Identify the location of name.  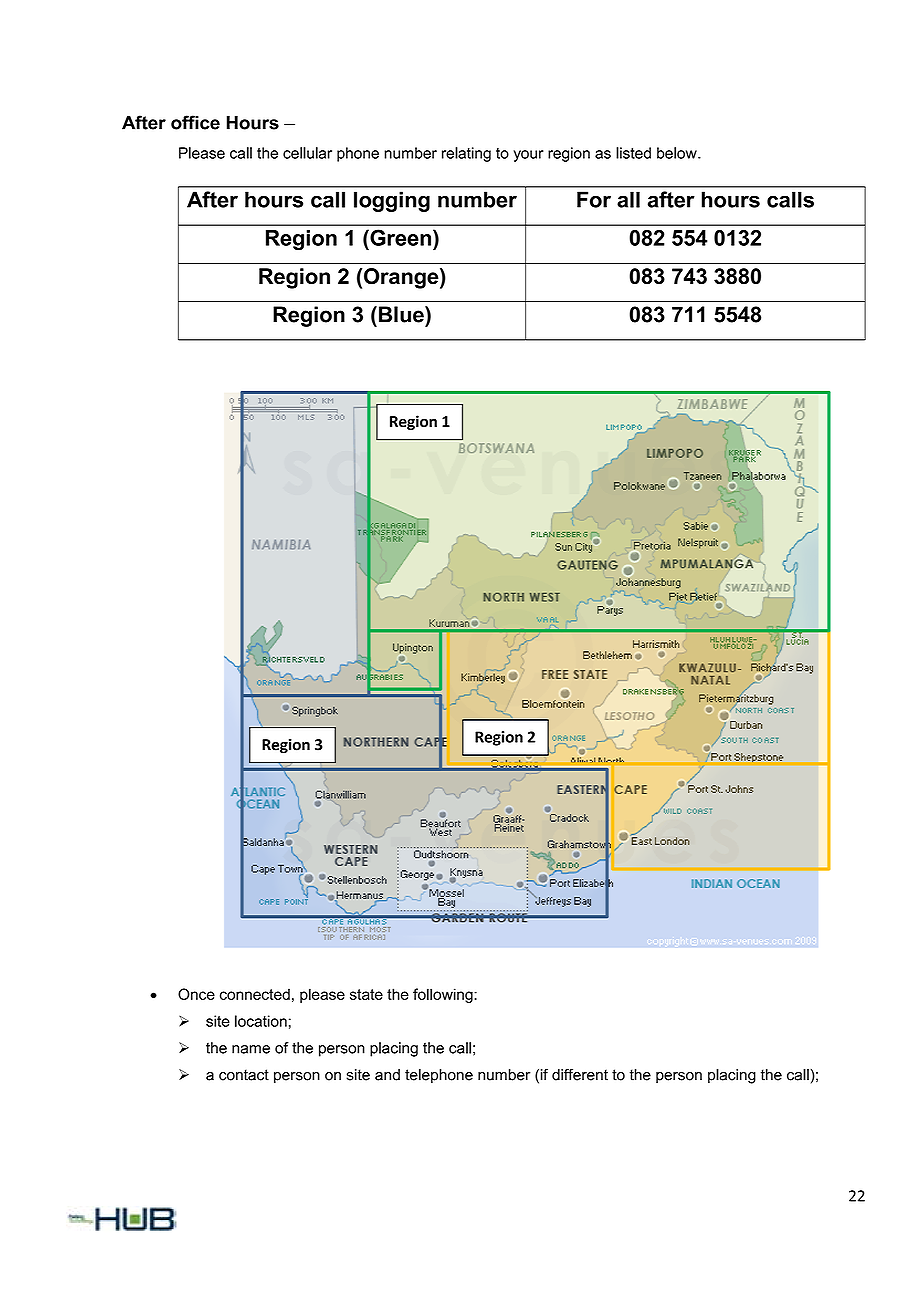
(251, 1049).
